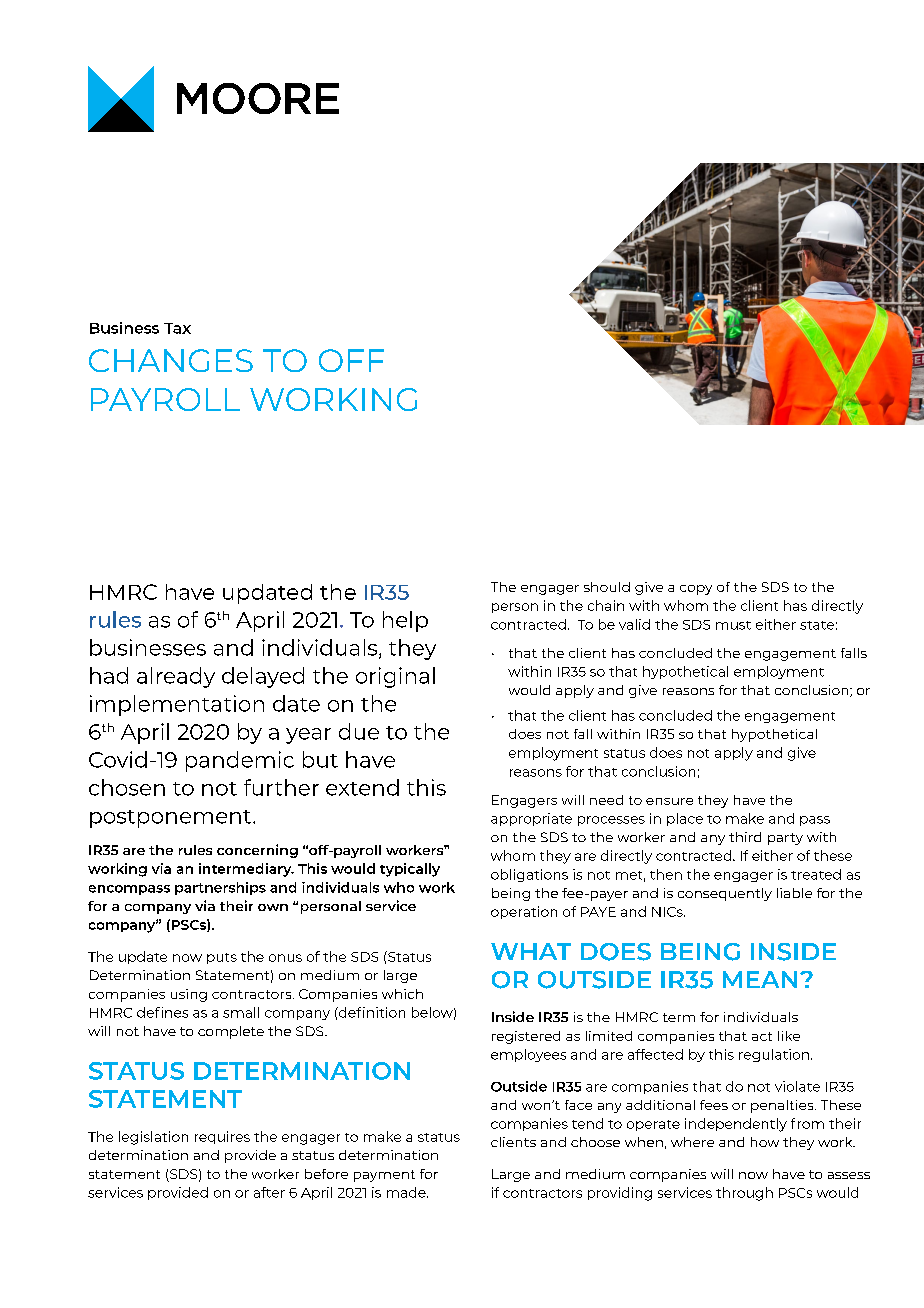 The image size is (924, 1308). What do you see at coordinates (240, 761) in the page?
I see `pandemic` at bounding box center [240, 761].
